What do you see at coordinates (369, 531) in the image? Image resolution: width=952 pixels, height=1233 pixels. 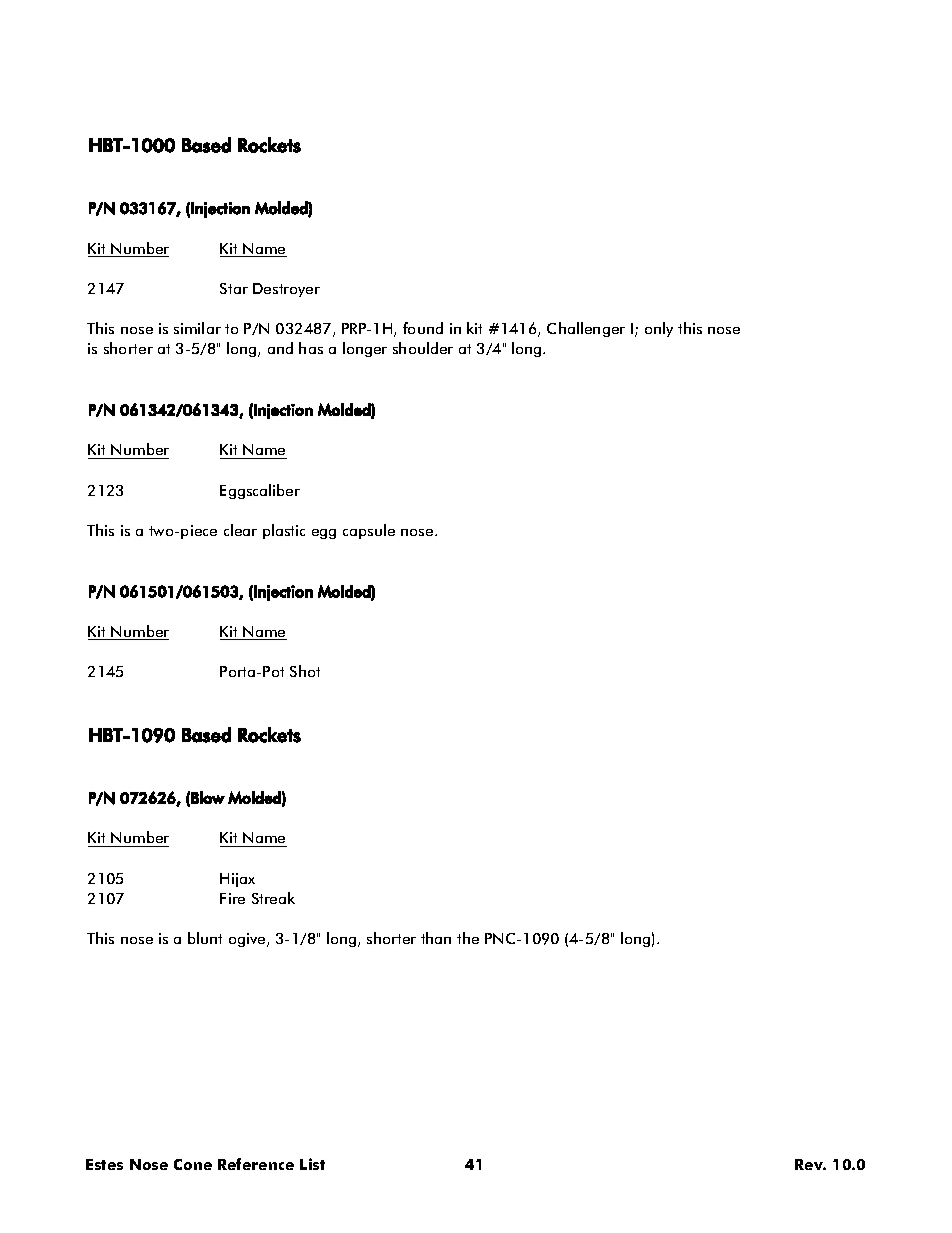 I see `capsule` at bounding box center [369, 531].
